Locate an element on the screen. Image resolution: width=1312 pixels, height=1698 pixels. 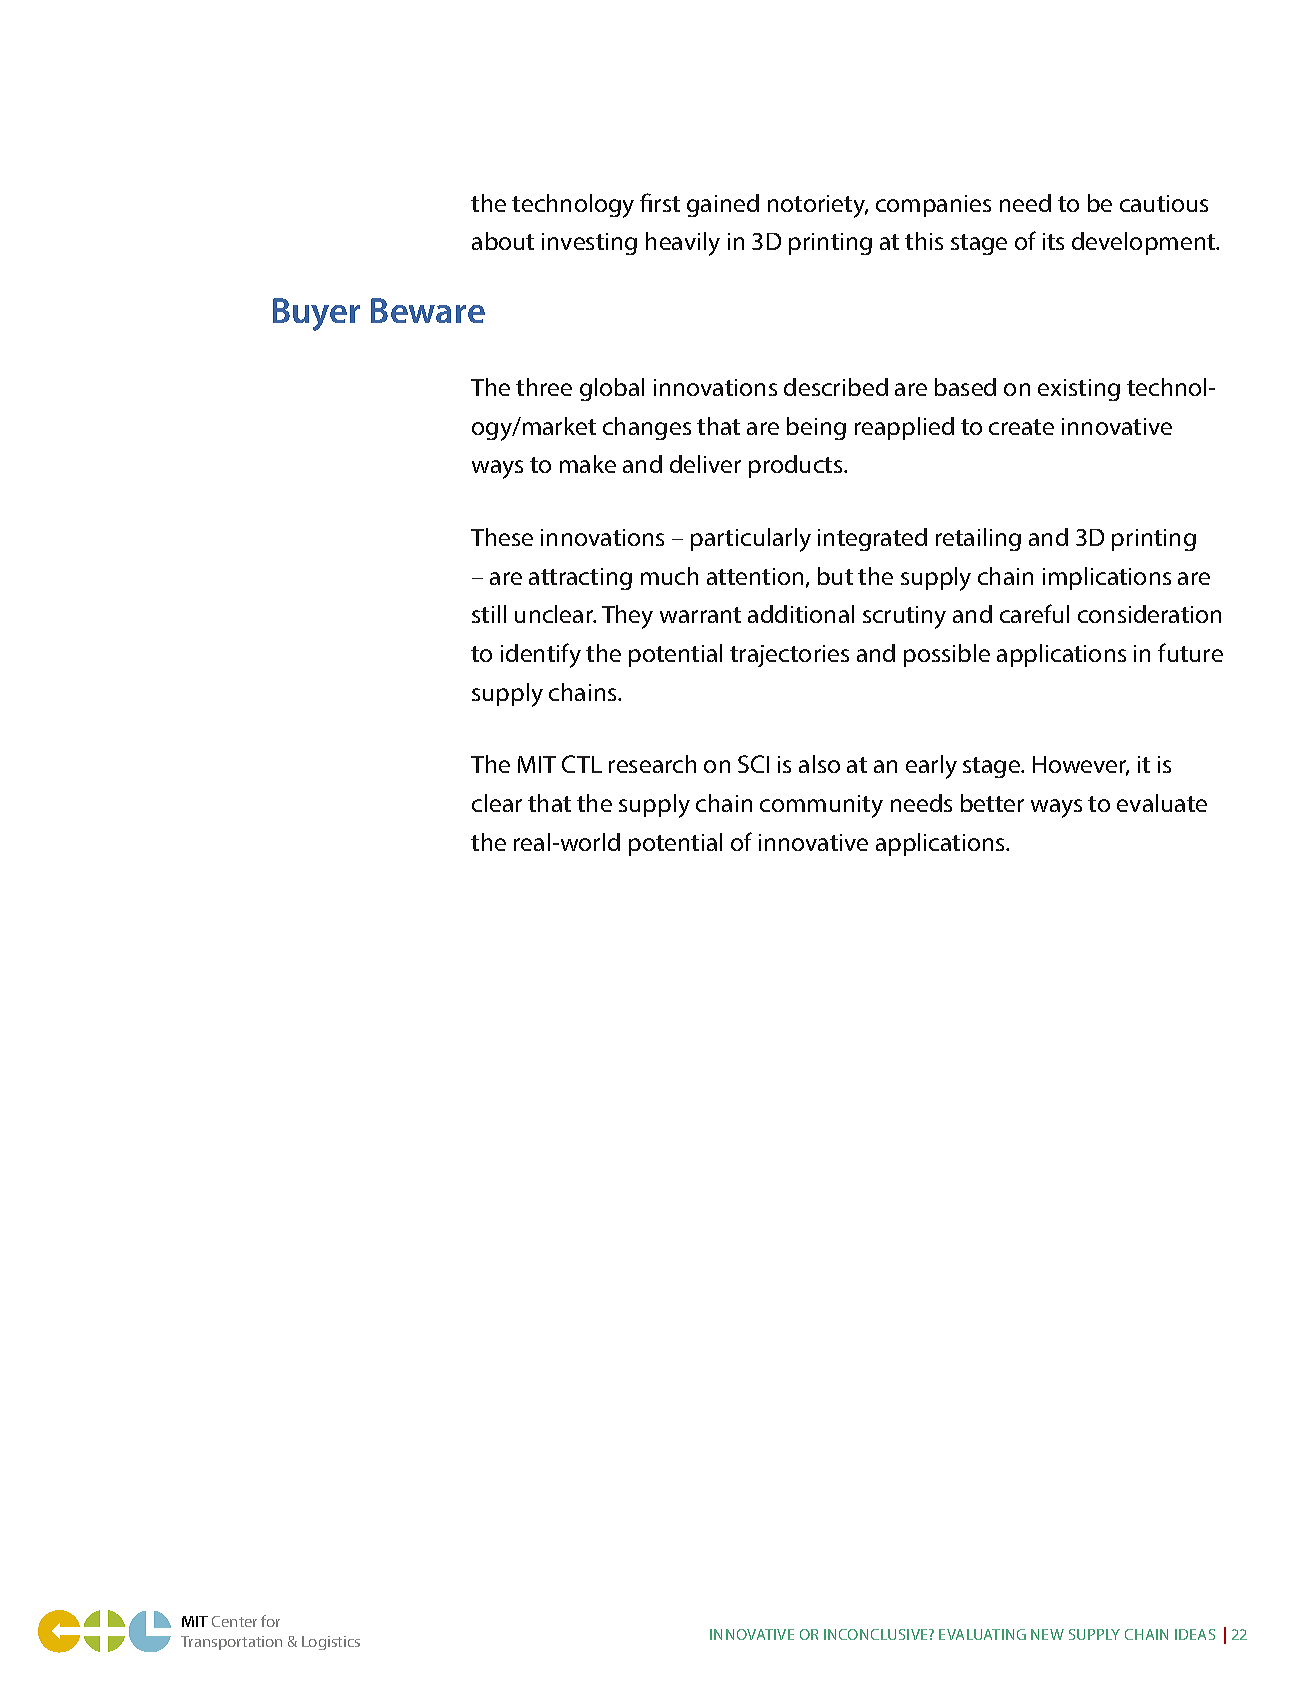
its is located at coordinates (1053, 241).
